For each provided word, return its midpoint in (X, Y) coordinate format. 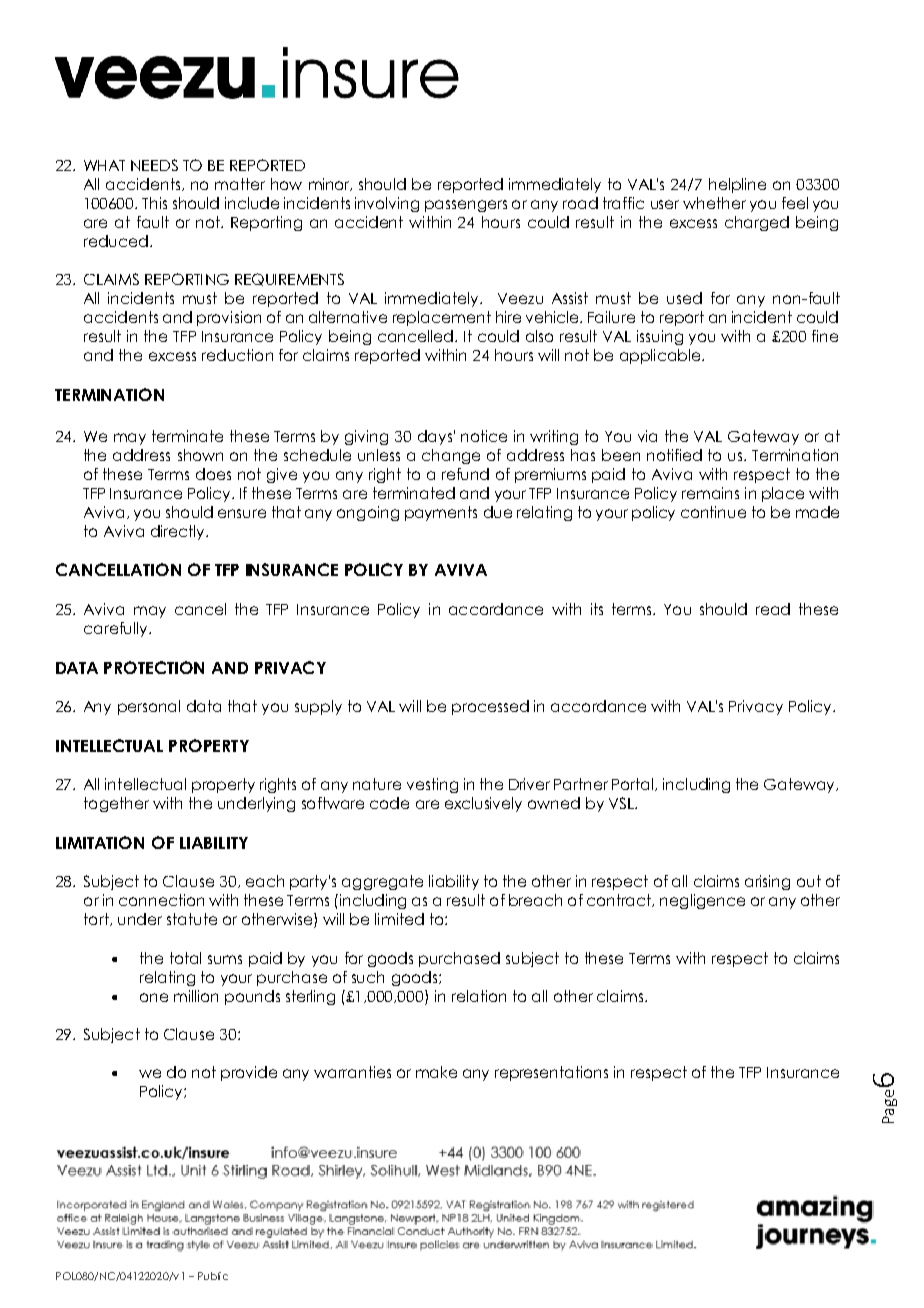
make (436, 1072)
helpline (737, 185)
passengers (466, 206)
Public (213, 1276)
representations (551, 1073)
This (154, 203)
